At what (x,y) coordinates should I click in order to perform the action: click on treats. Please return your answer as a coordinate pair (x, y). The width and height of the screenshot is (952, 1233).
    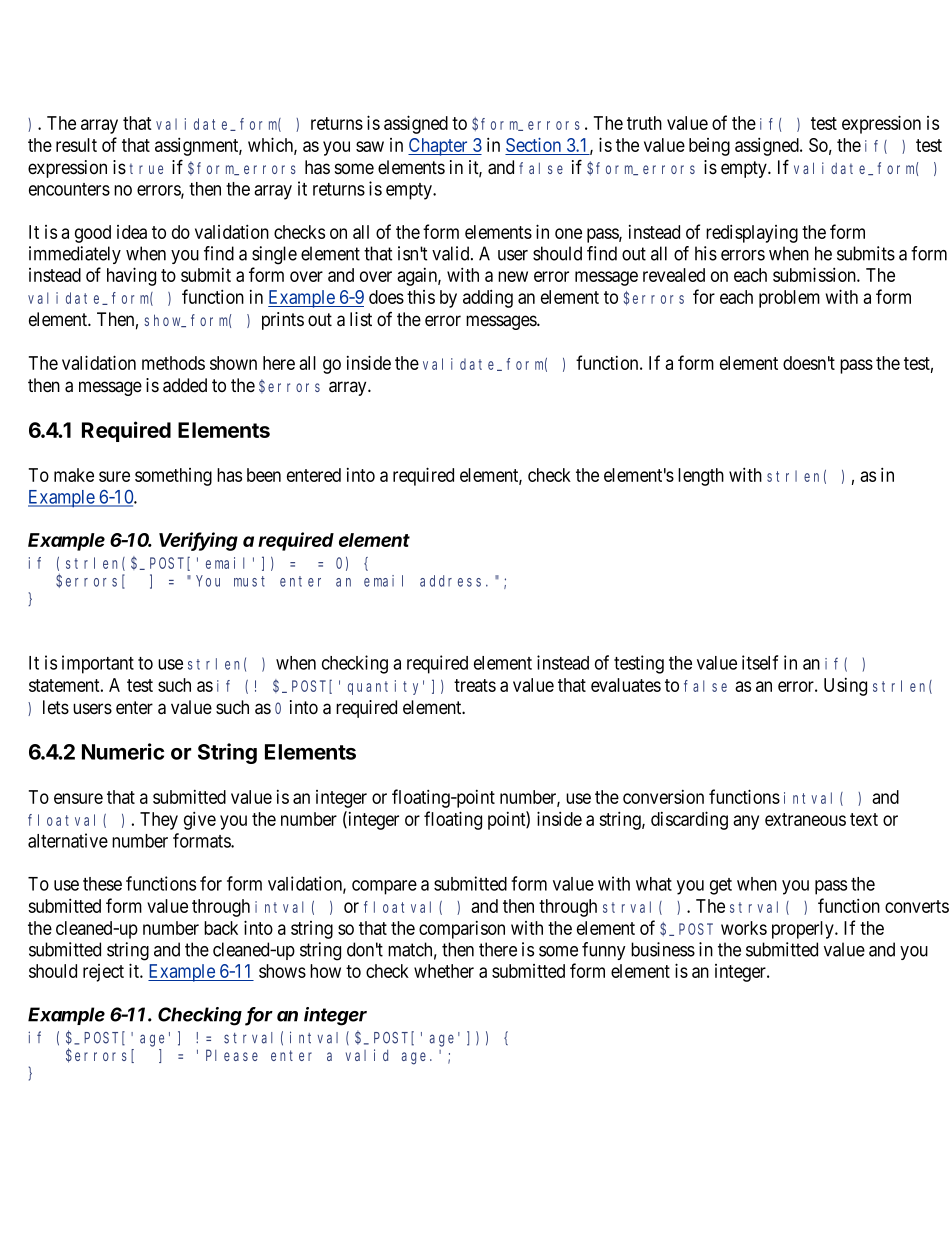
    Looking at the image, I should click on (475, 685).
